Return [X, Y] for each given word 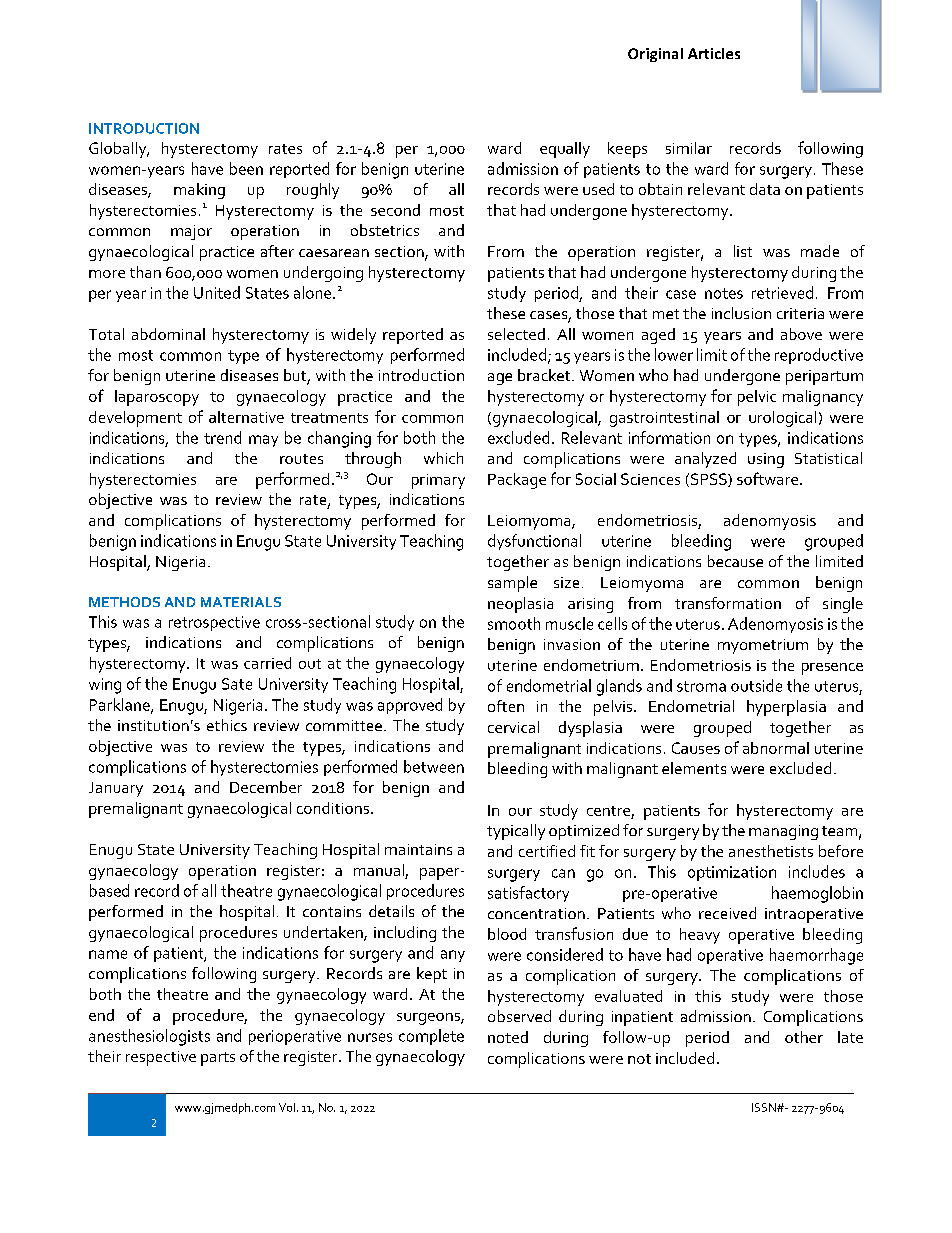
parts [218, 1059]
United [217, 292]
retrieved [782, 292]
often [506, 706]
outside [756, 685]
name [108, 954]
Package [517, 481]
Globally [119, 150]
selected [516, 334]
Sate [237, 684]
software [769, 478]
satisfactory [528, 894]
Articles [714, 53]
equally [565, 150]
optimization [732, 873]
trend [222, 437]
